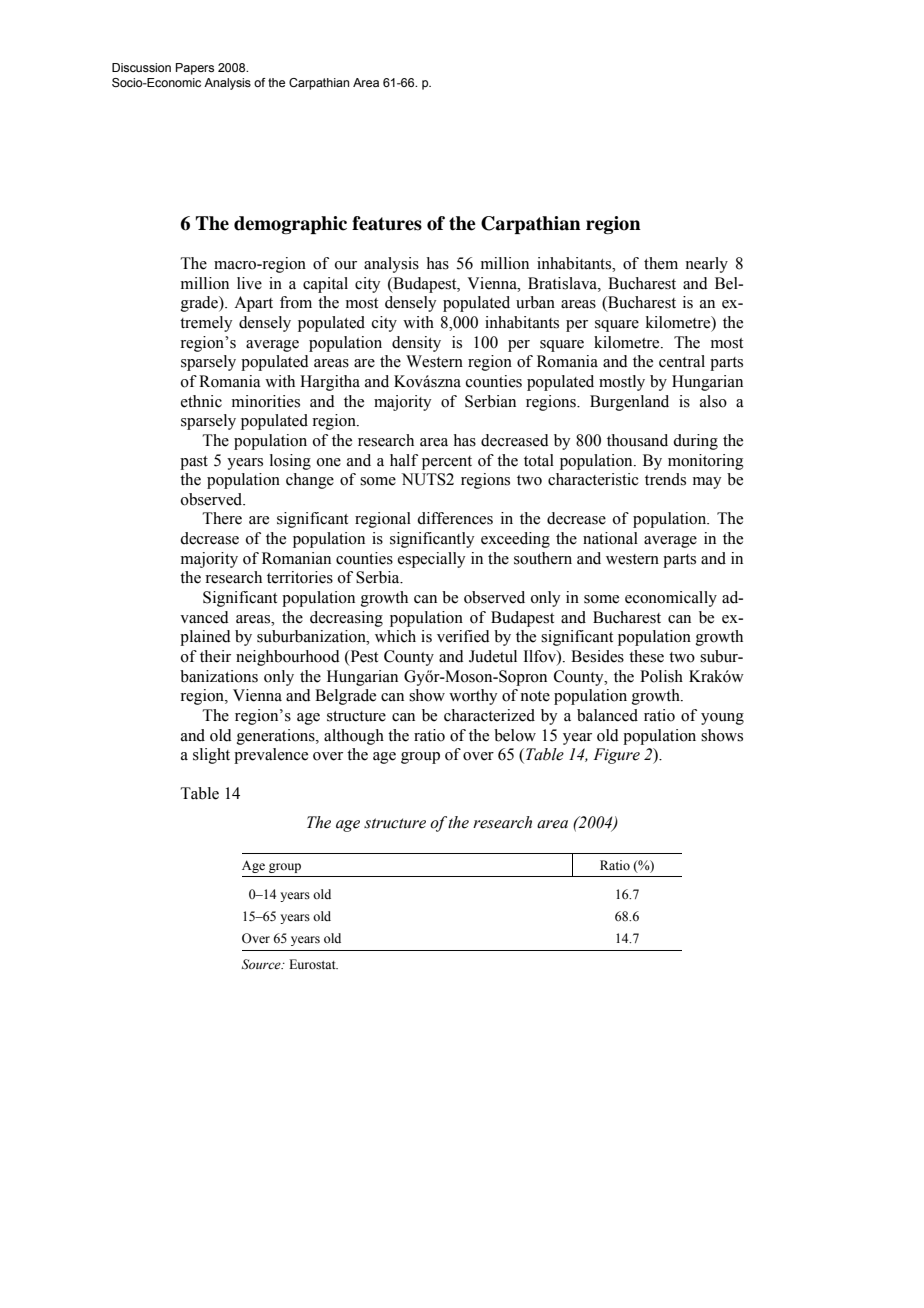  What do you see at coordinates (463, 636) in the page?
I see `verified` at bounding box center [463, 636].
